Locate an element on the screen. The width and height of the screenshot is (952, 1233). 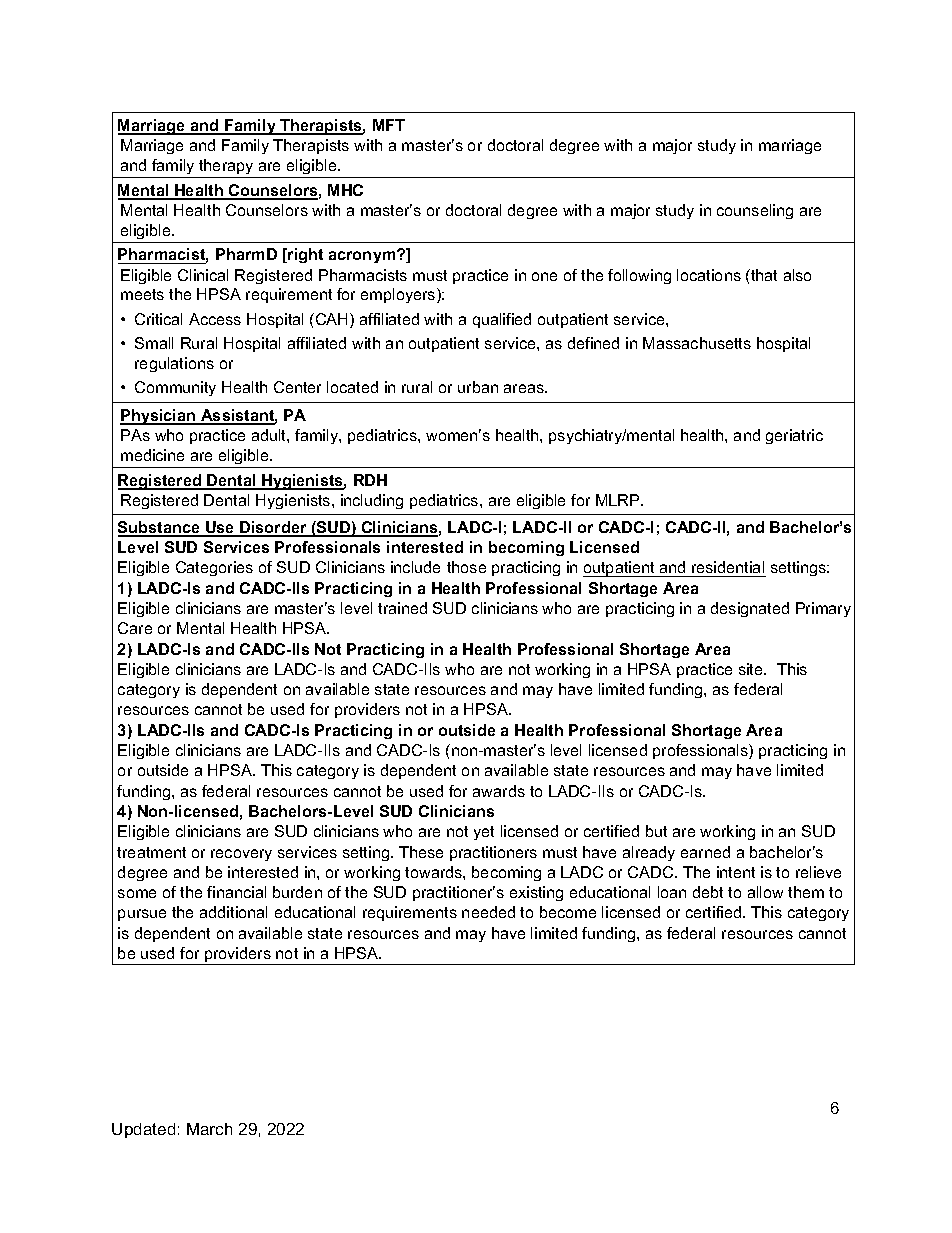
geriatric is located at coordinates (794, 436).
